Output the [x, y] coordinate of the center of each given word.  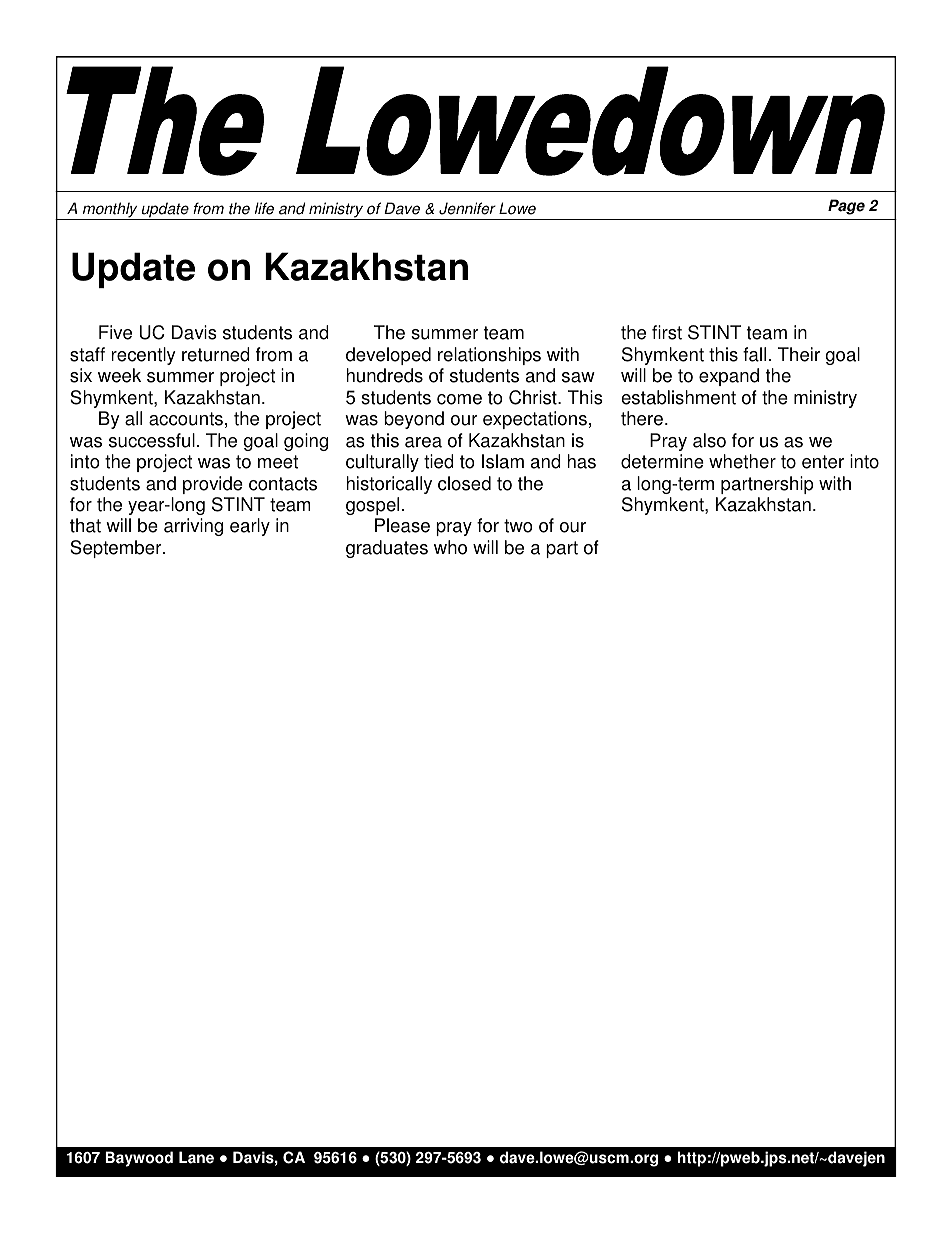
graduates [387, 549]
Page [846, 207]
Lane [196, 1157]
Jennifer [467, 208]
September [117, 549]
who [450, 547]
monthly [110, 211]
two [518, 526]
